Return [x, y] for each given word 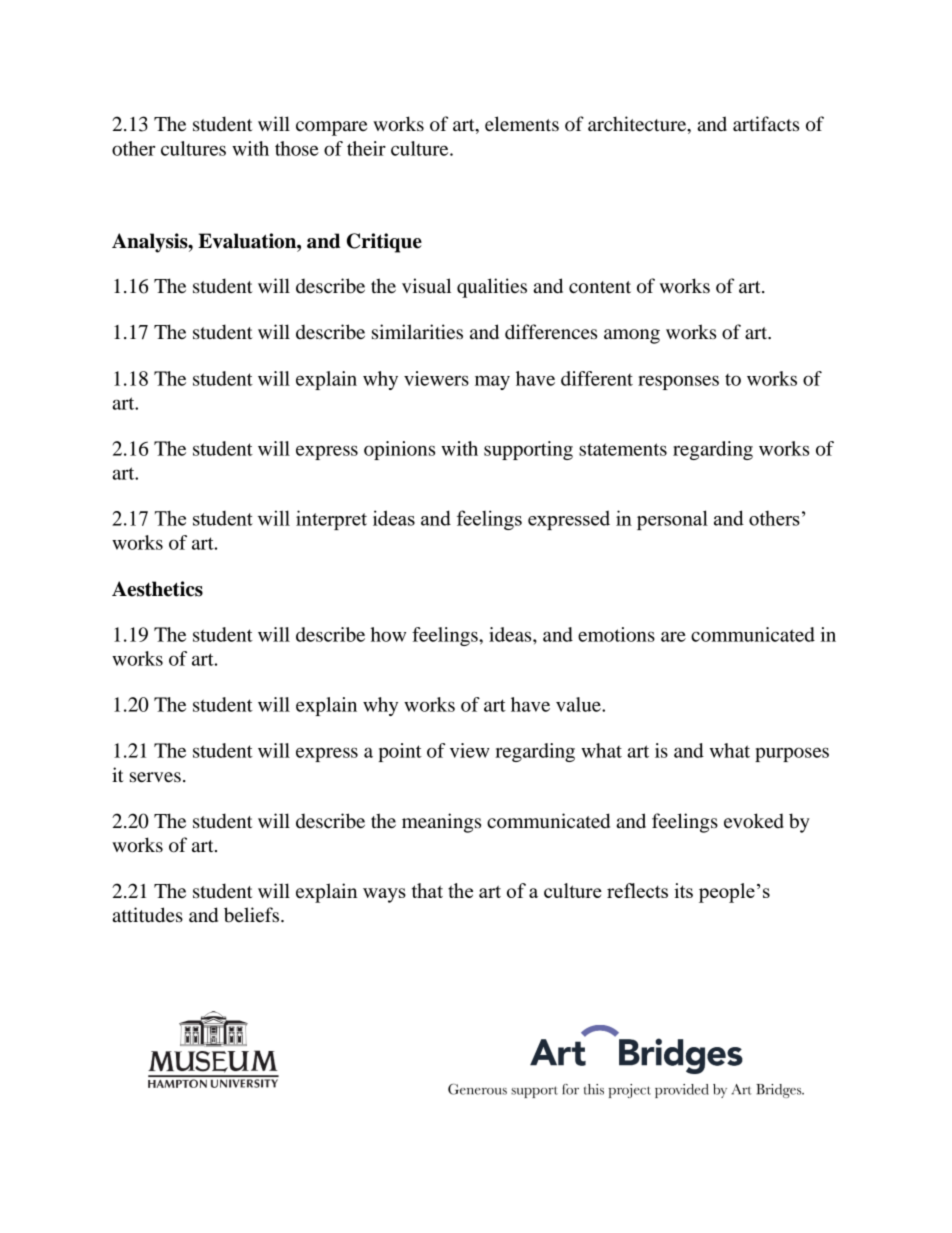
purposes [792, 754]
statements [623, 449]
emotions [616, 634]
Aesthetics [157, 589]
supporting [528, 450]
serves [155, 777]
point [400, 752]
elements [522, 124]
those [297, 148]
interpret [331, 520]
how [388, 634]
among [632, 336]
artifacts [766, 123]
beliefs [253, 915]
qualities [492, 288]
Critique [384, 243]
